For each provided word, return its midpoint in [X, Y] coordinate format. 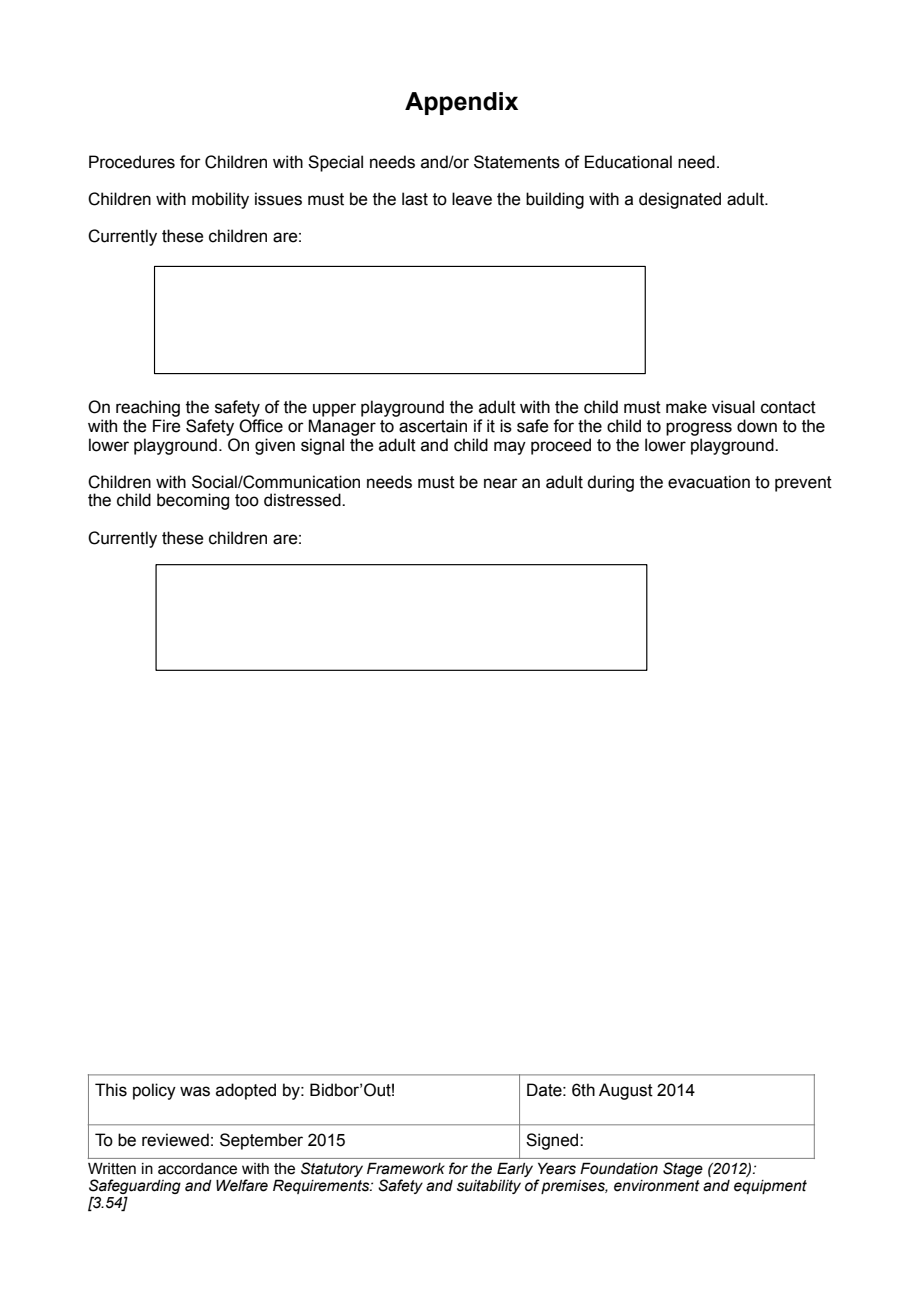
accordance [197, 1169]
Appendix [461, 103]
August [626, 1091]
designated [680, 200]
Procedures [132, 162]
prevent [803, 484]
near [501, 483]
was [195, 1091]
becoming [193, 501]
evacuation [709, 482]
